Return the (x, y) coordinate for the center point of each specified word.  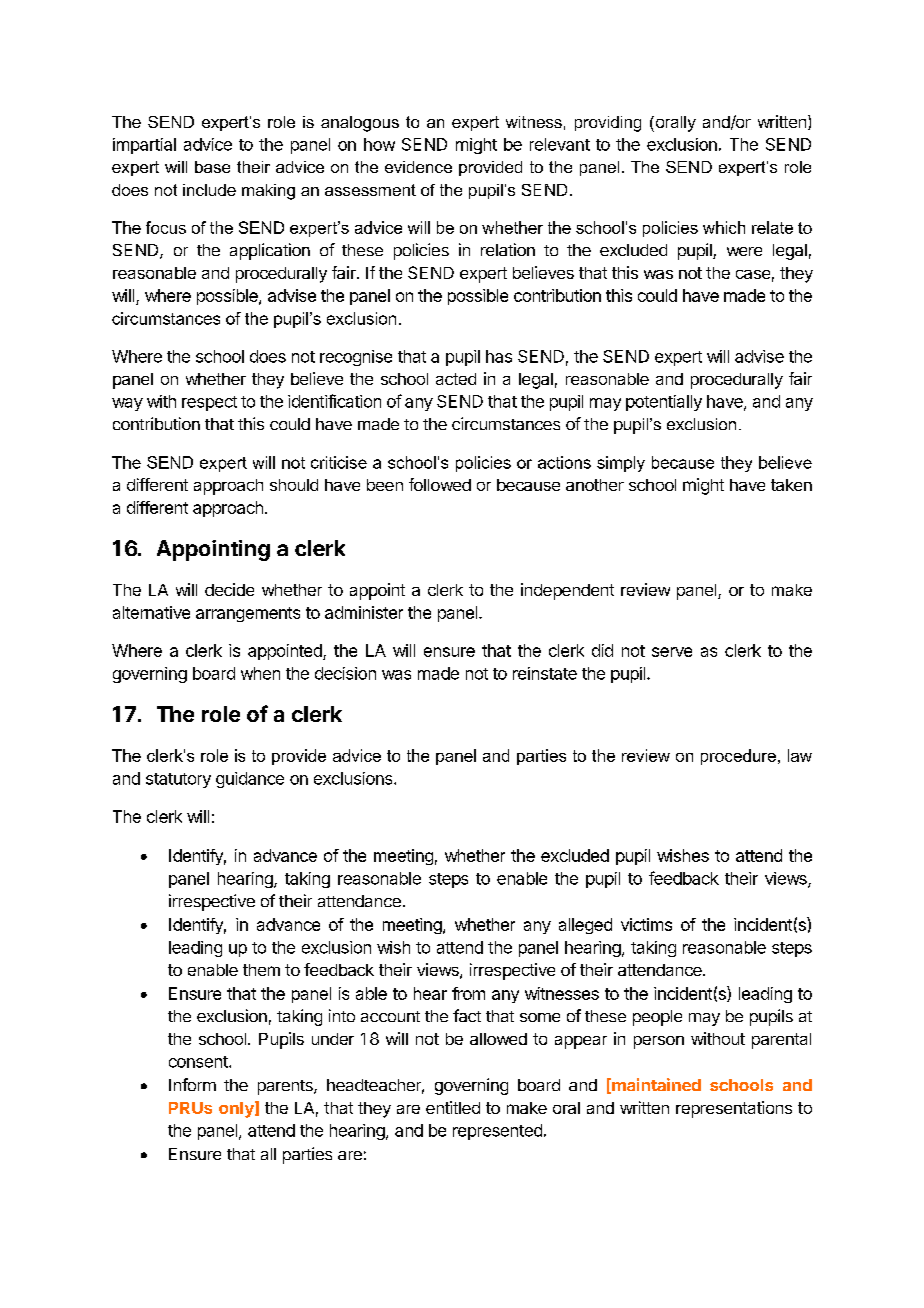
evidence (418, 167)
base (212, 167)
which (724, 227)
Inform (192, 1084)
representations (734, 1109)
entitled (453, 1107)
